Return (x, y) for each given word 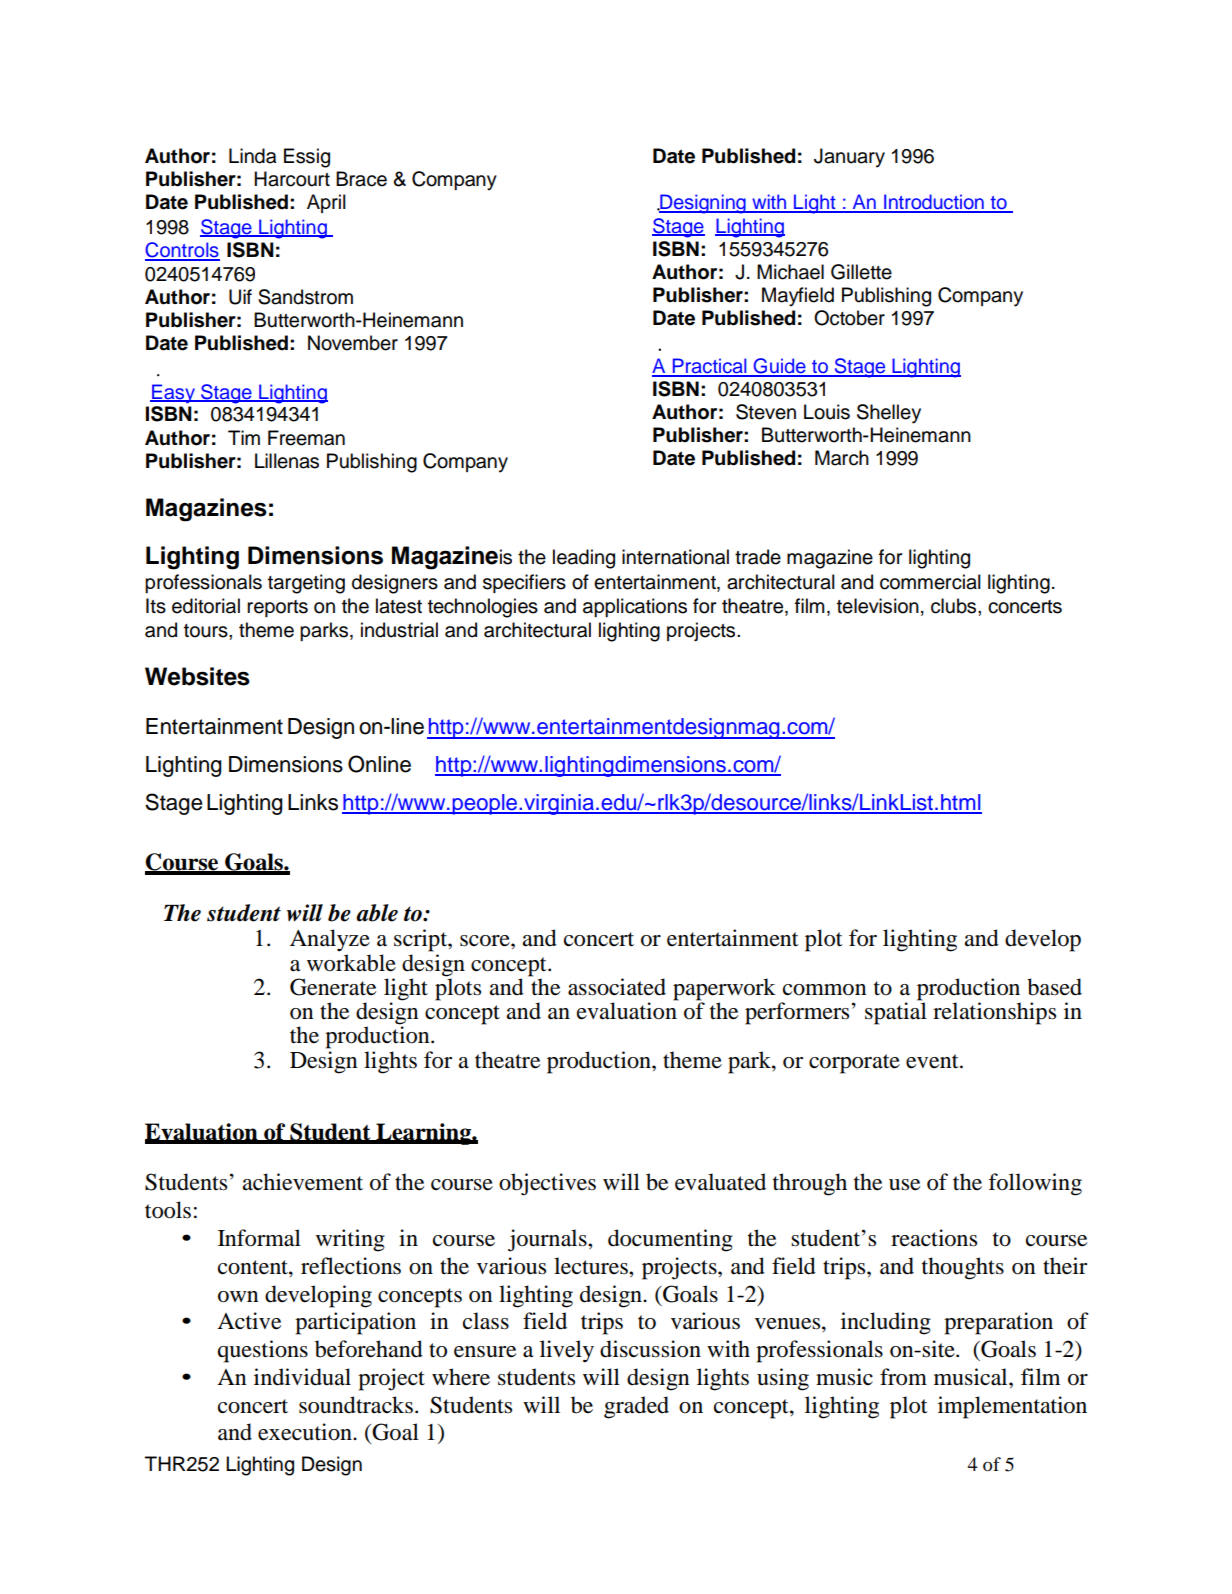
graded (636, 1407)
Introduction (934, 203)
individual (302, 1377)
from (903, 1377)
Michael (790, 272)
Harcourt (292, 179)
